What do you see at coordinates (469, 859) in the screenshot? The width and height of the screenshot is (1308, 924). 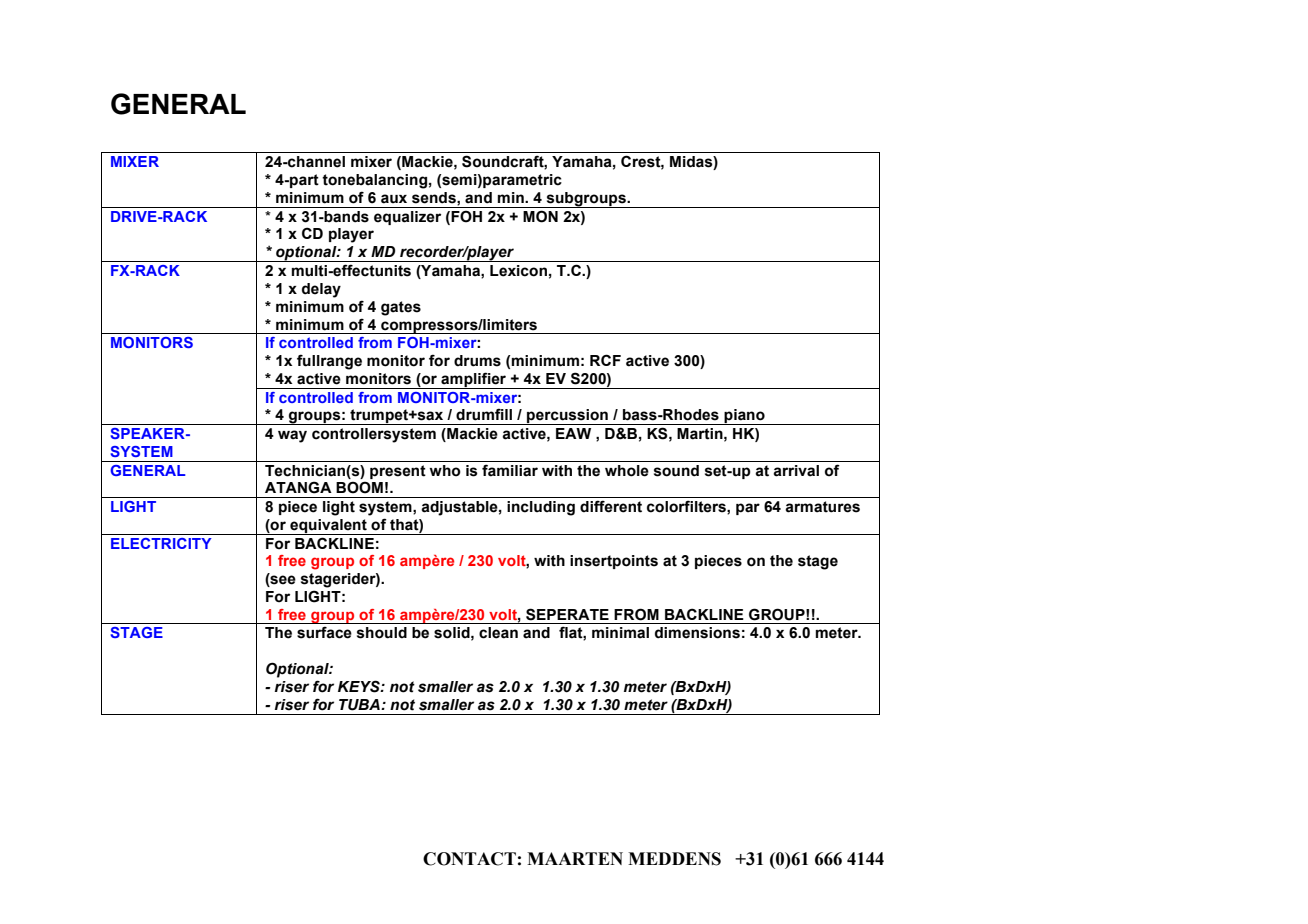 I see `CONTACT` at bounding box center [469, 859].
